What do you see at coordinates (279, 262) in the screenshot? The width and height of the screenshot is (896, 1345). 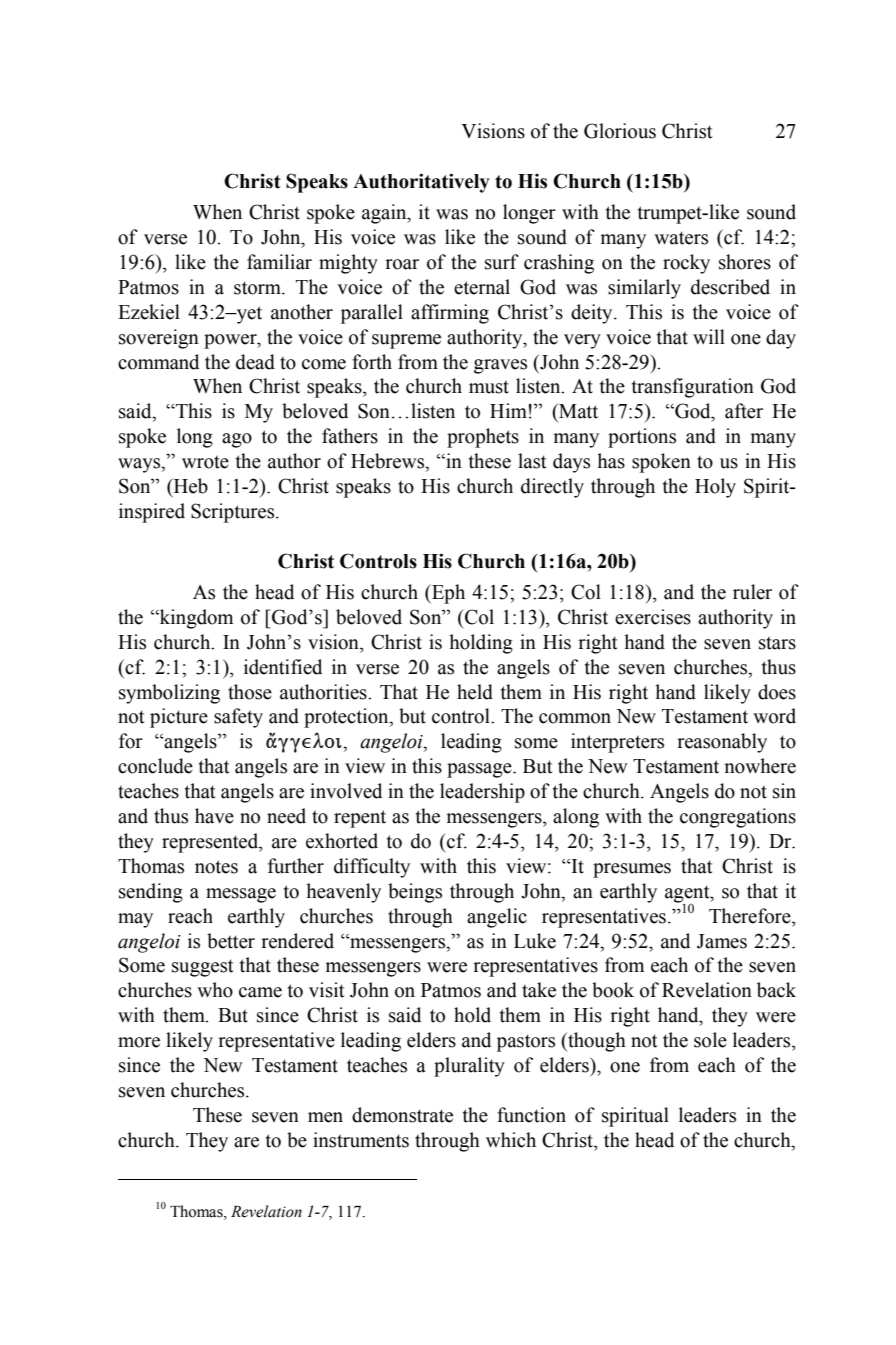 I see `familiar` at bounding box center [279, 262].
